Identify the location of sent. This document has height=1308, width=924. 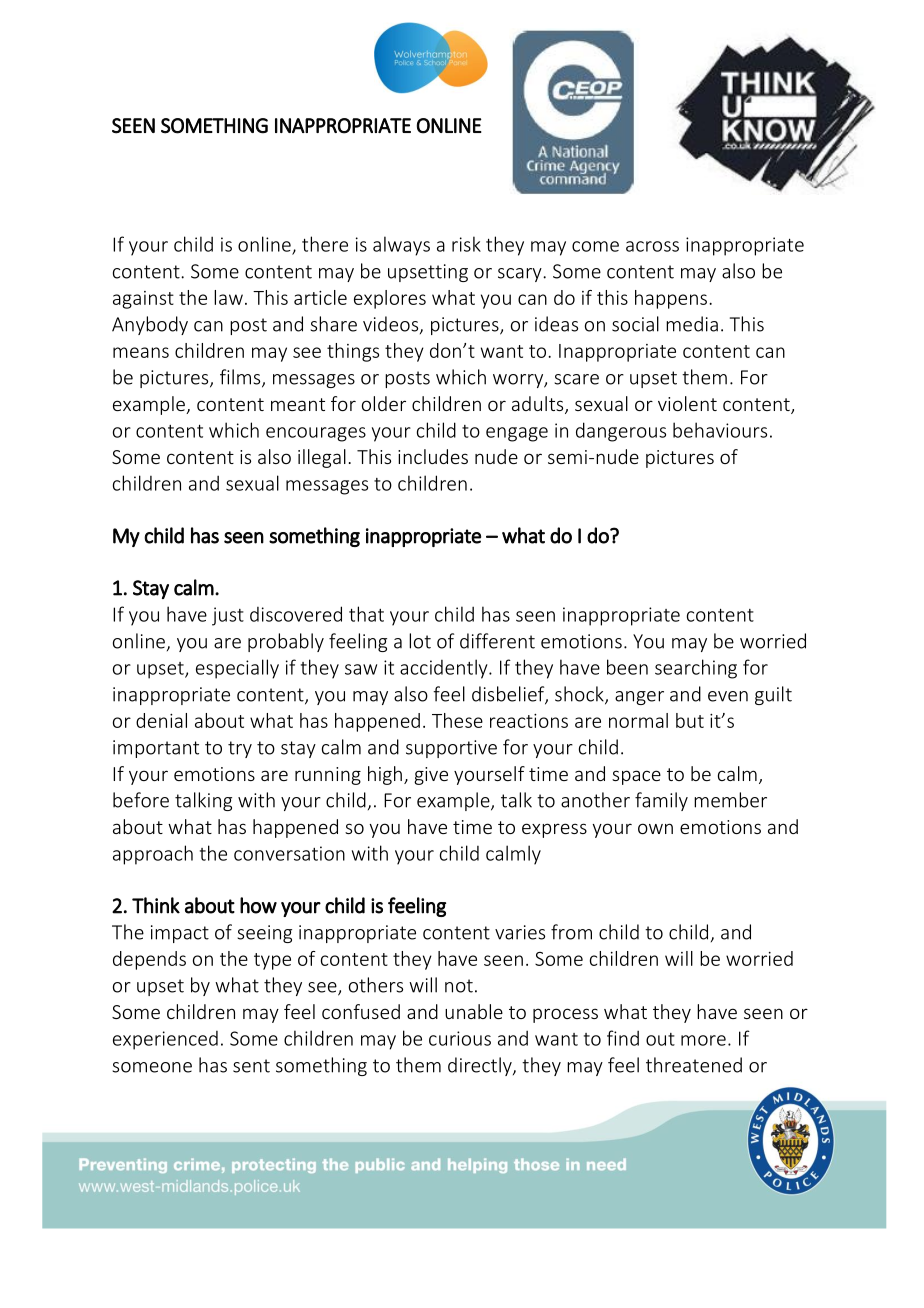
(251, 1066).
